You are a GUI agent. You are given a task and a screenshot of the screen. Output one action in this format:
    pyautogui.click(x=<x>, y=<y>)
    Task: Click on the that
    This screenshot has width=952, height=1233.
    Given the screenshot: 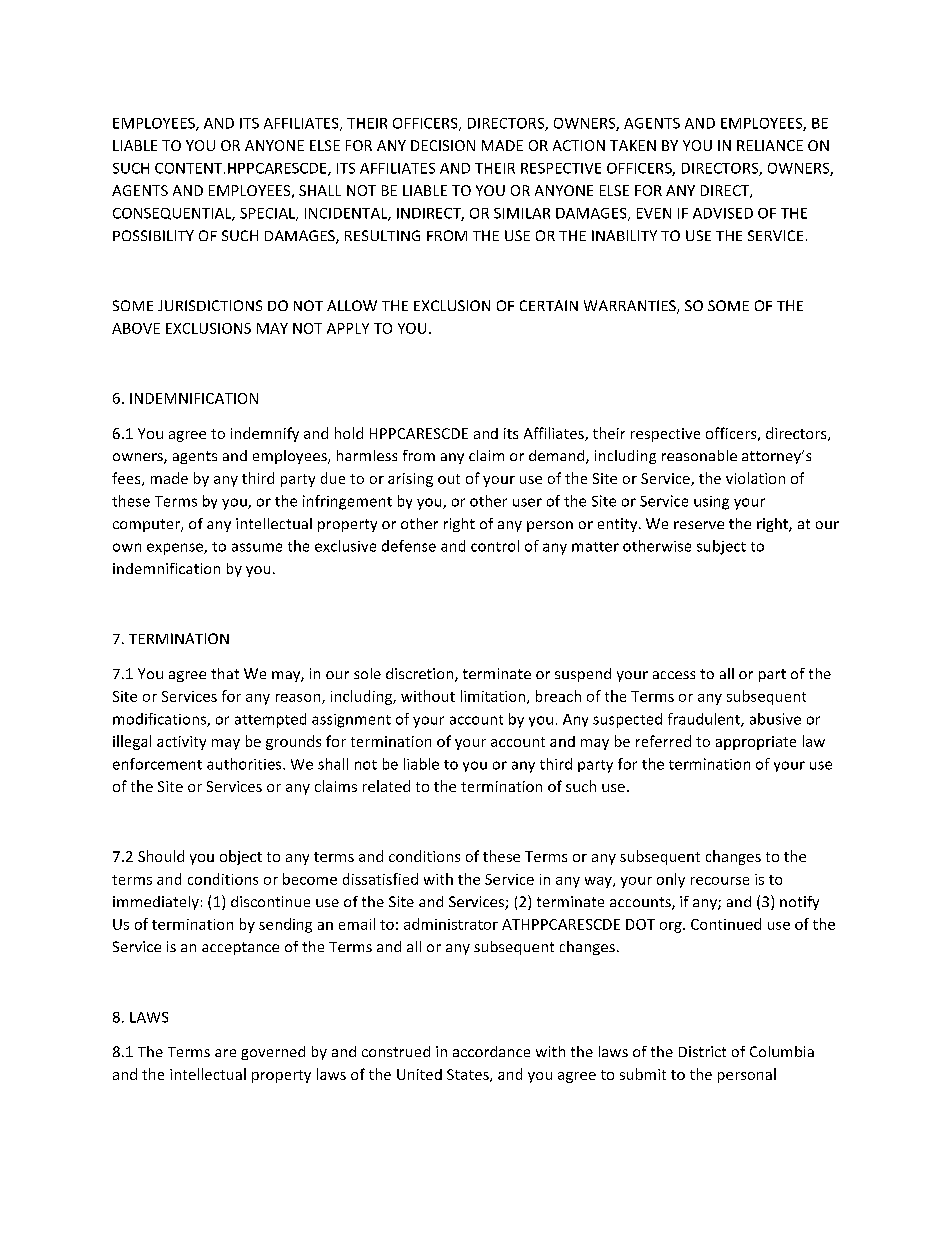 What is the action you would take?
    pyautogui.click(x=225, y=673)
